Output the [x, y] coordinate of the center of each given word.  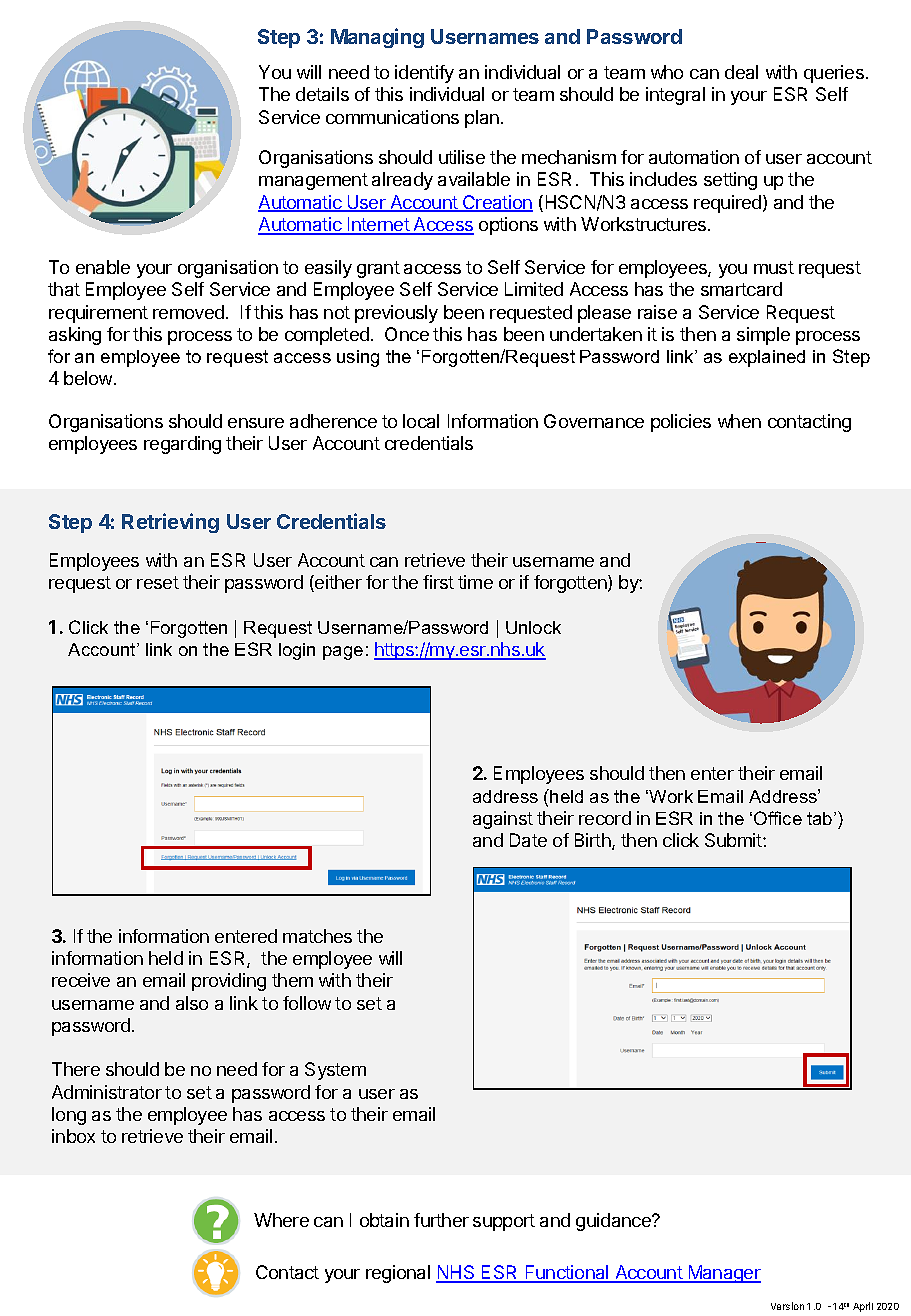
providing [229, 982]
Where [281, 1220]
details [322, 94]
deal [741, 72]
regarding [182, 445]
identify [424, 74]
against [503, 820]
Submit [734, 840]
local [421, 421]
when [739, 421]
